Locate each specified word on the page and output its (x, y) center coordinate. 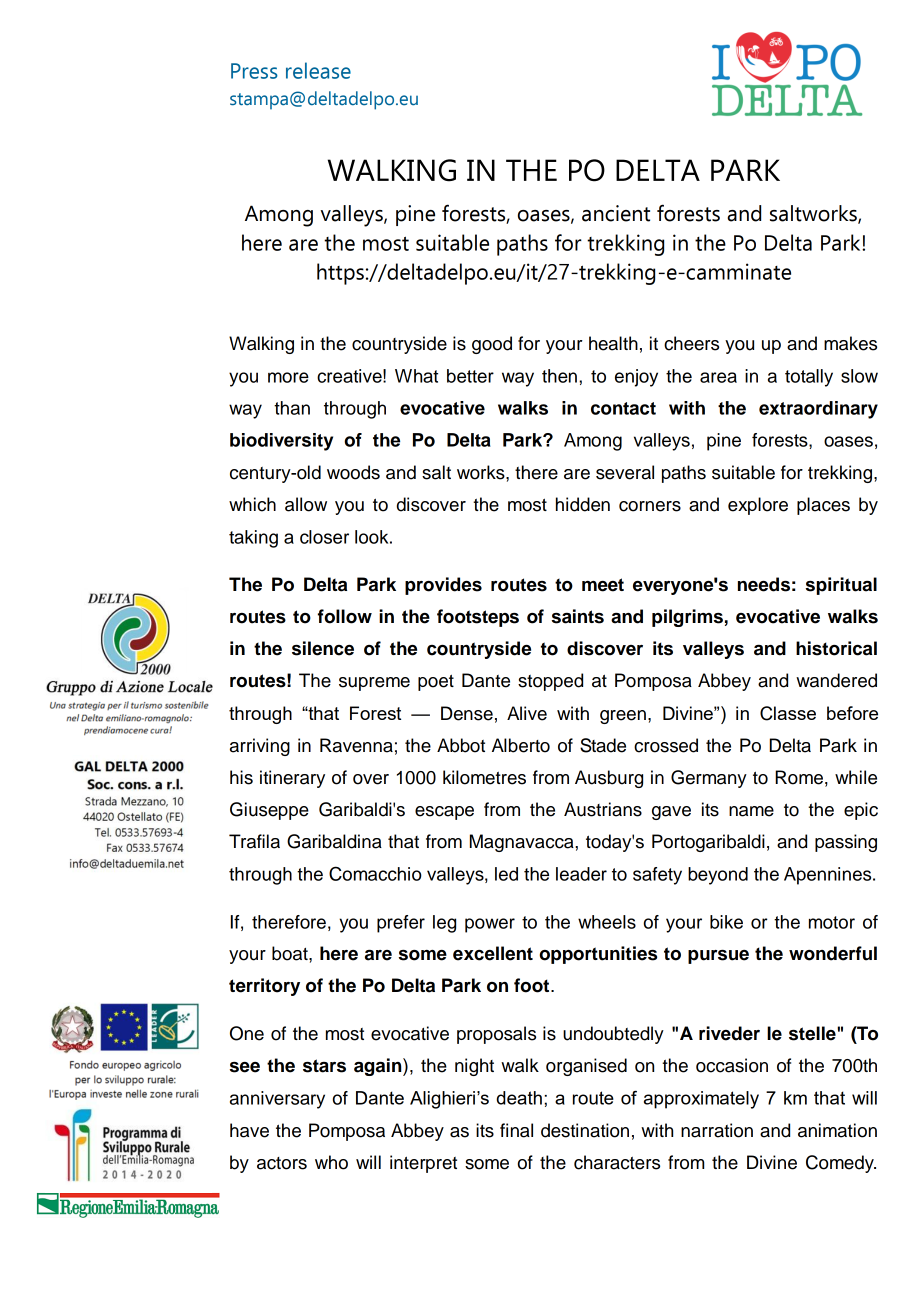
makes (850, 343)
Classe (788, 713)
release (318, 70)
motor (832, 922)
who (331, 1162)
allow (306, 504)
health (613, 343)
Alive (527, 713)
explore (758, 506)
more (288, 377)
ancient (616, 213)
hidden (583, 504)
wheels (607, 922)
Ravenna (356, 745)
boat (291, 953)
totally (809, 378)
